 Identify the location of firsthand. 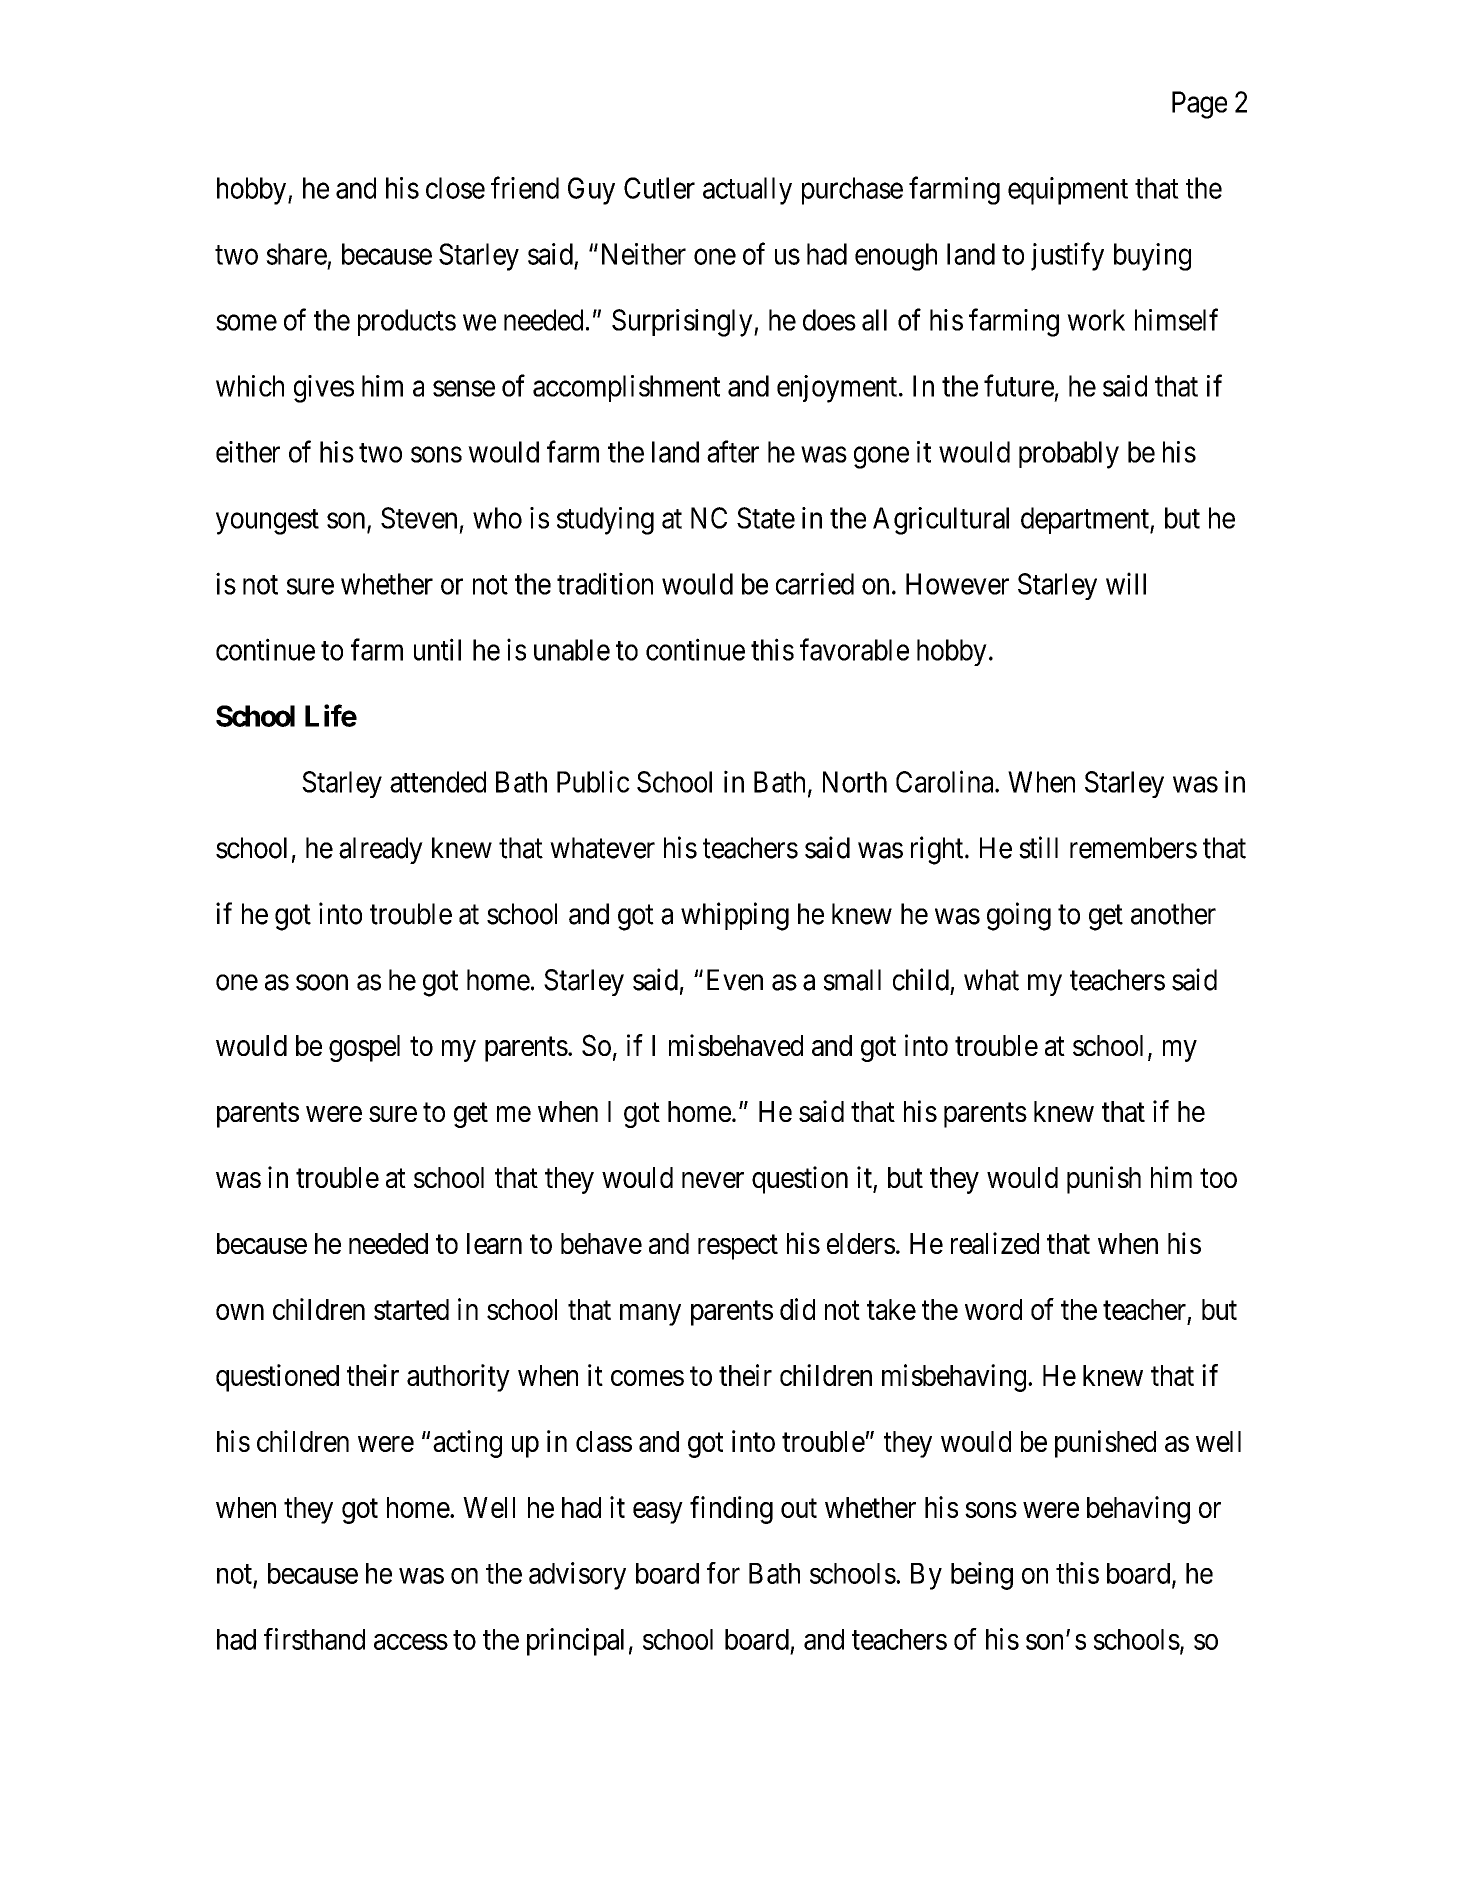
(314, 1639).
